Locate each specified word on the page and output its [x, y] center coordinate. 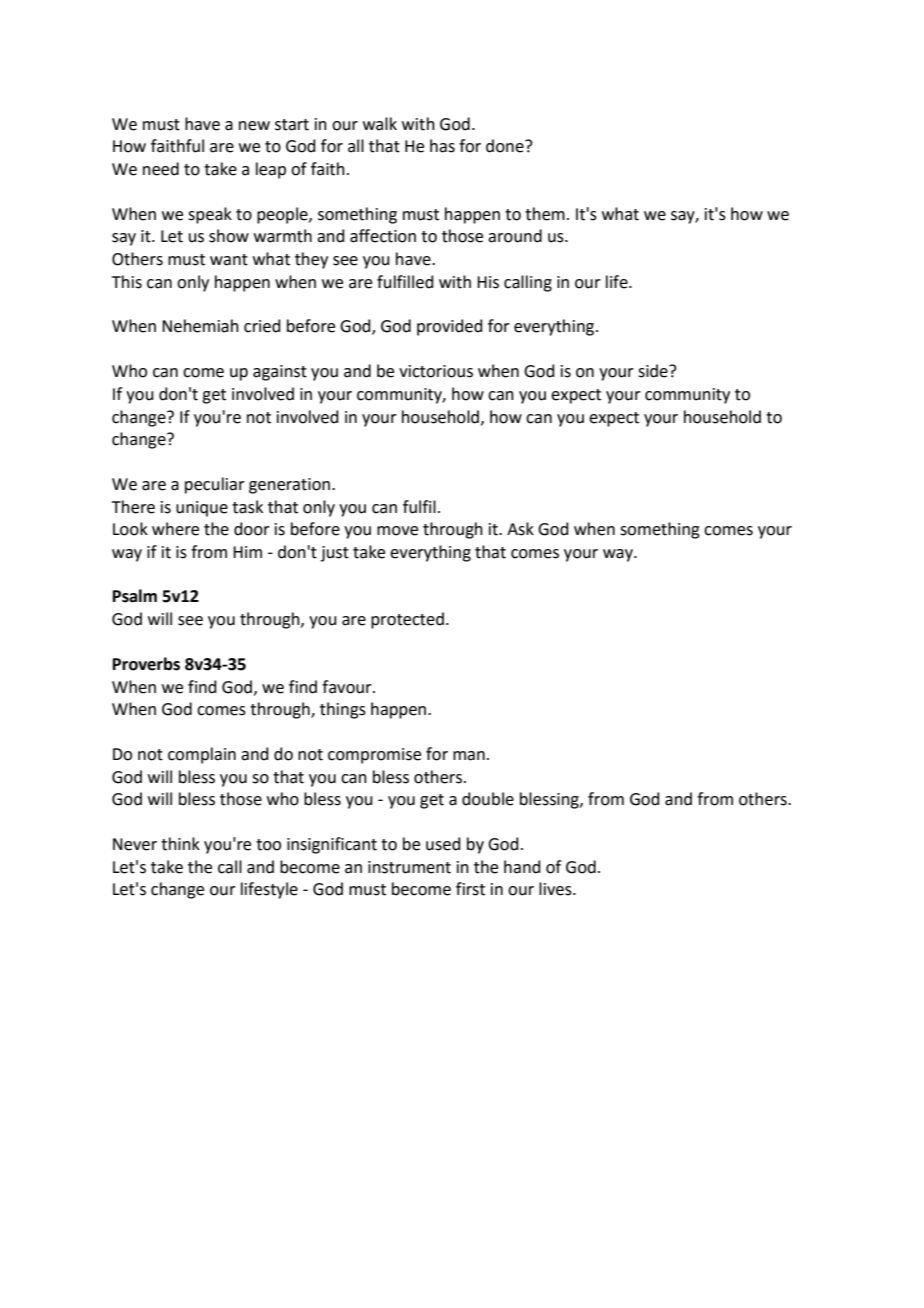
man [469, 756]
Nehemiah [200, 326]
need [161, 169]
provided [450, 327]
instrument [409, 867]
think [180, 844]
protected [407, 620]
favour [348, 687]
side [654, 371]
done [506, 146]
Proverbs [146, 664]
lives [556, 889]
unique [202, 509]
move [397, 531]
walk [380, 124]
